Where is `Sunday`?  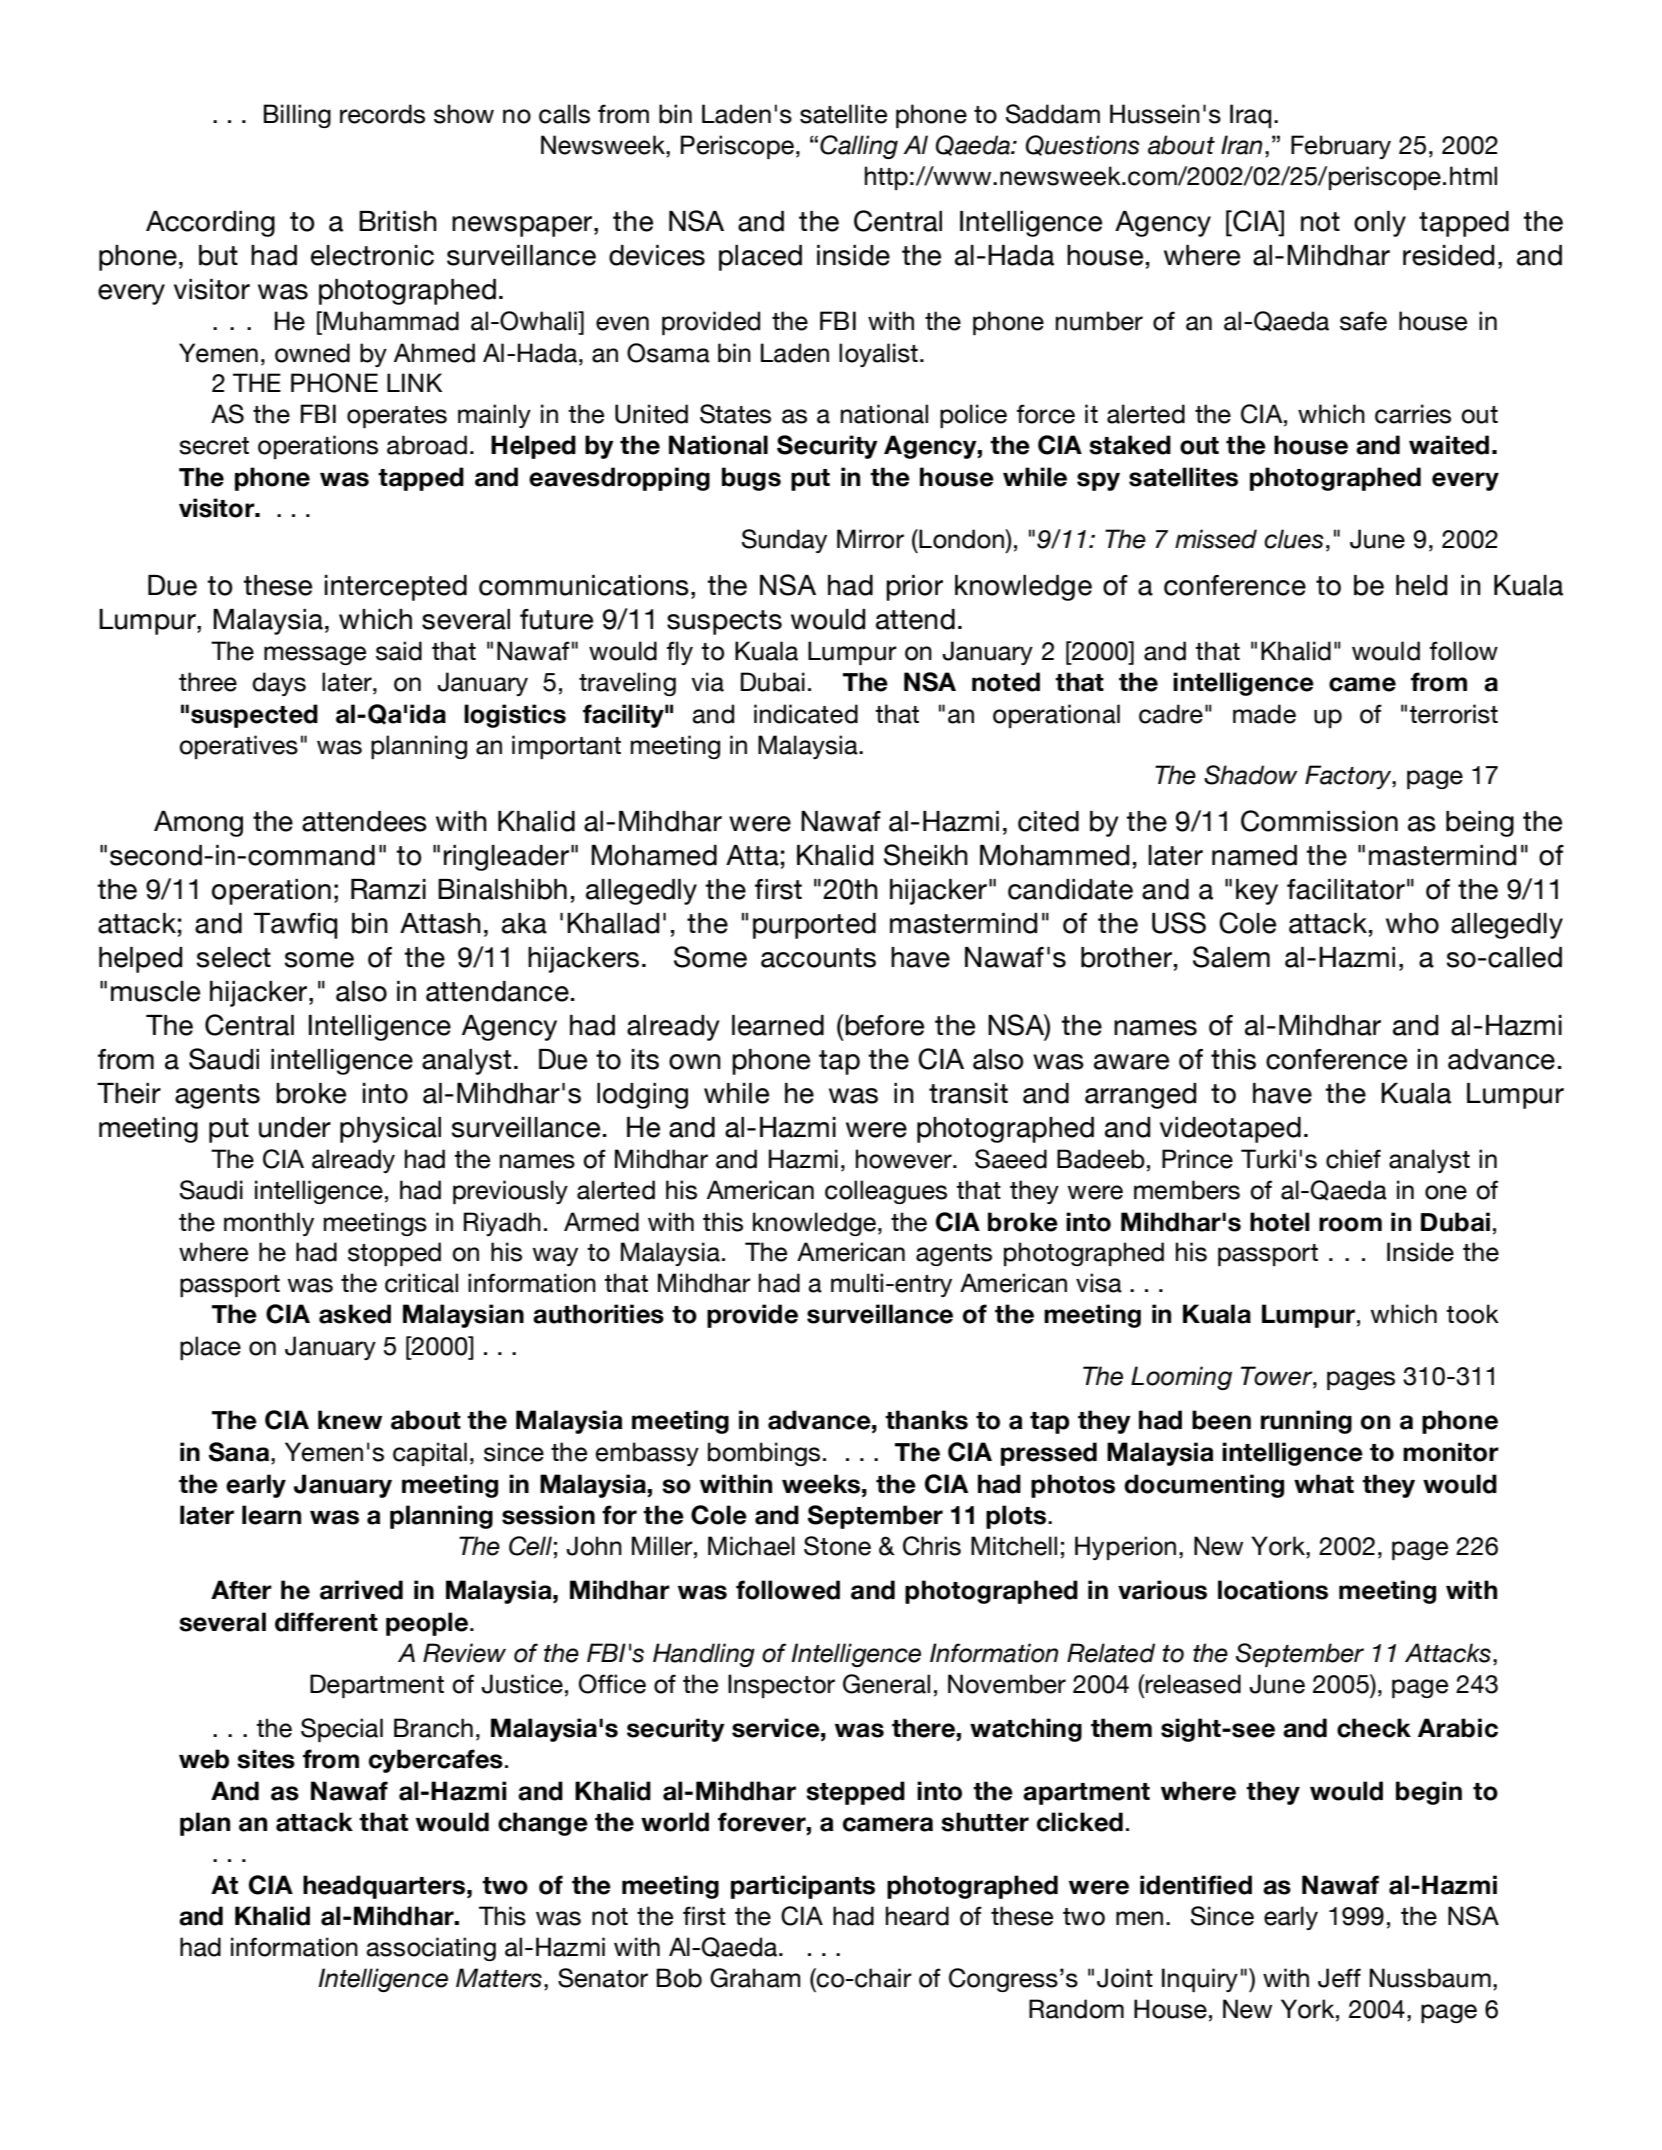
Sunday is located at coordinates (784, 541).
